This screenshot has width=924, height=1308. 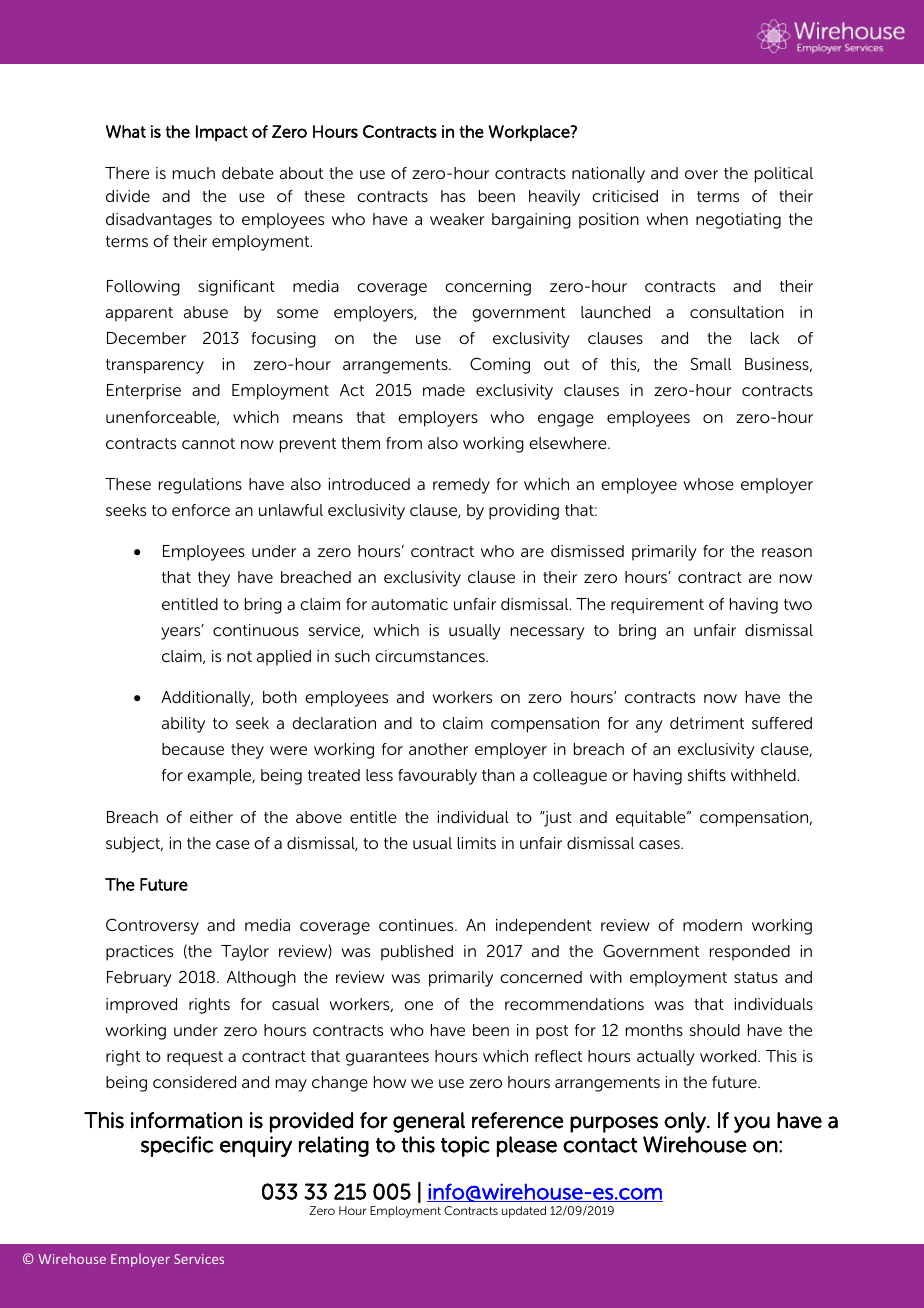 What do you see at coordinates (177, 1146) in the screenshot?
I see `specific` at bounding box center [177, 1146].
